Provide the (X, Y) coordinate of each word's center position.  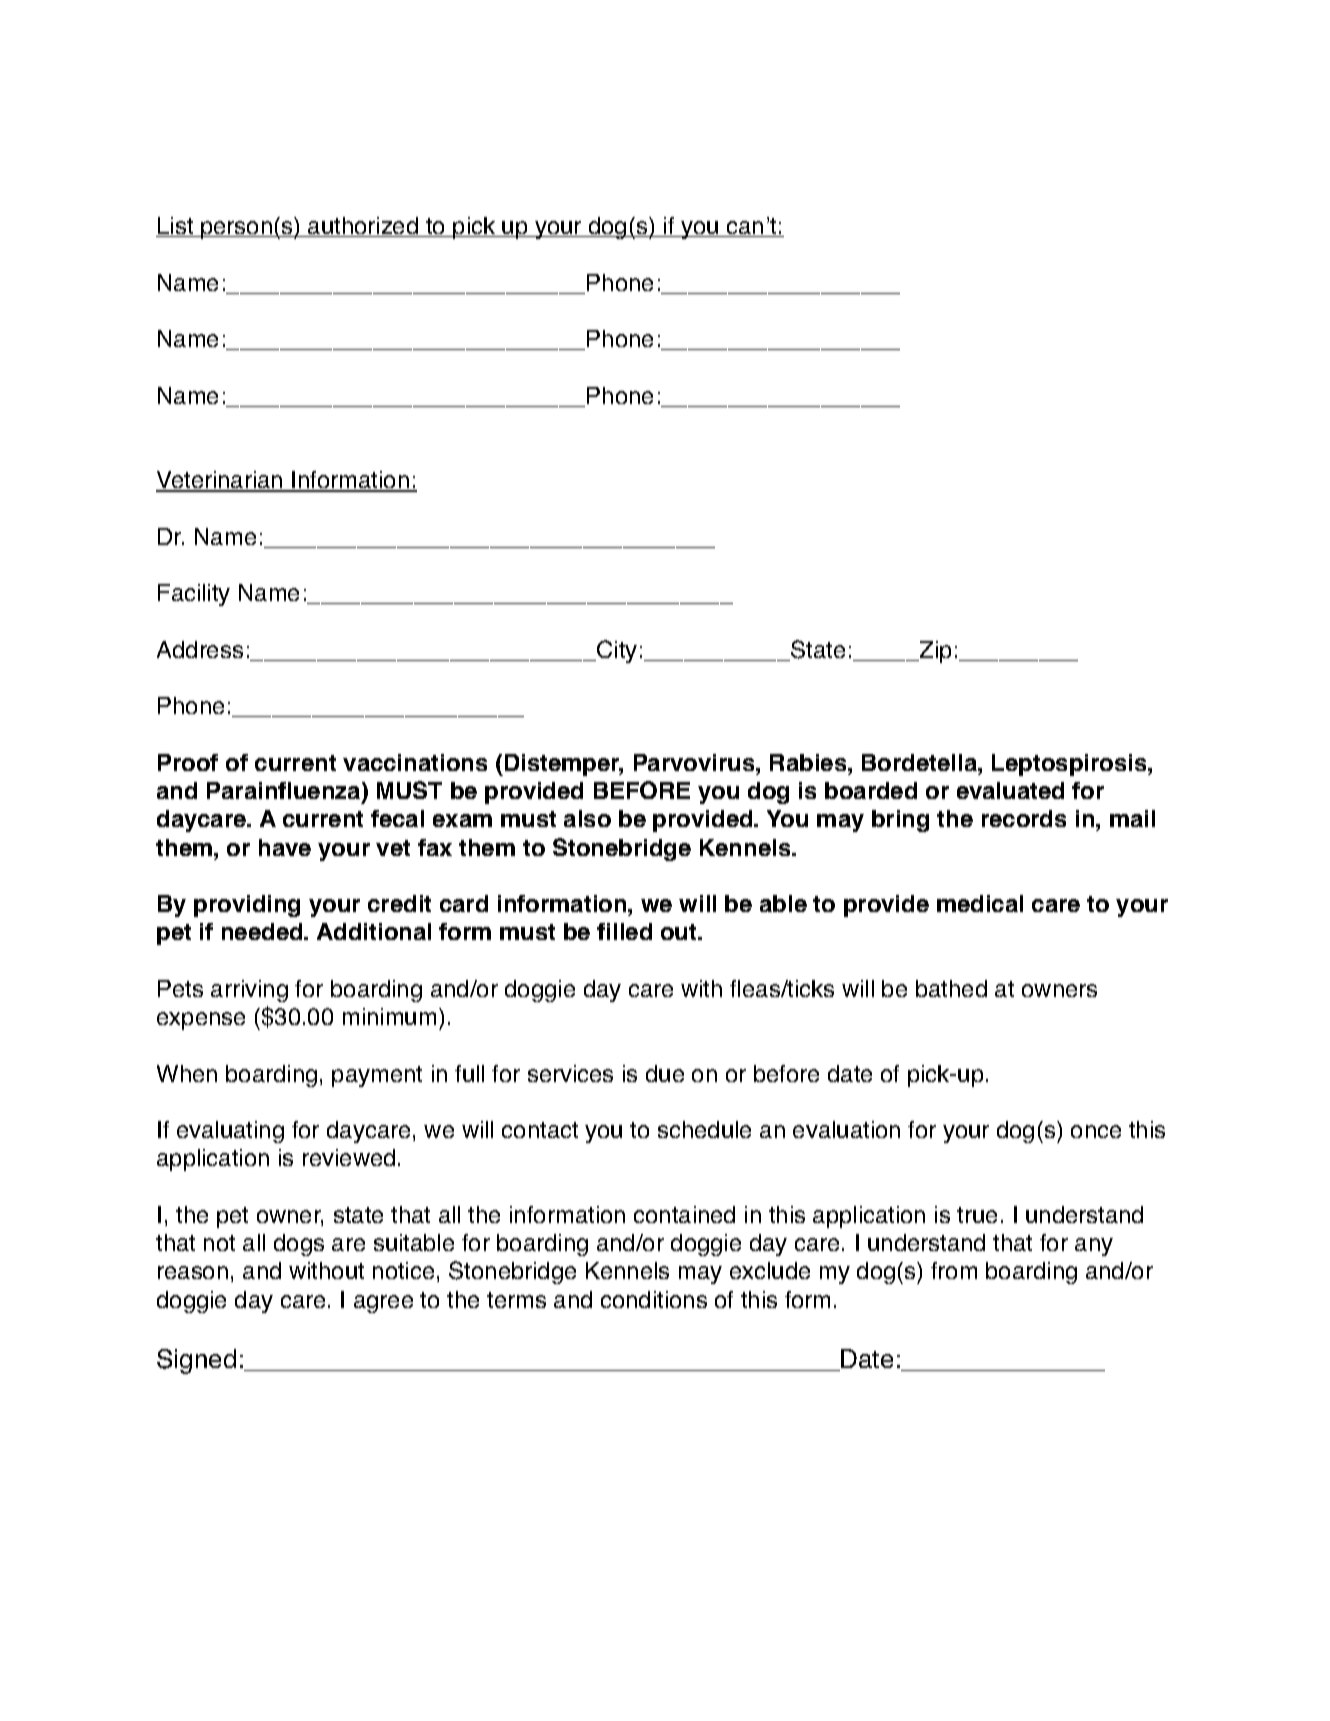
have (285, 847)
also (587, 818)
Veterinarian (220, 481)
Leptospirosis (1070, 765)
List (176, 227)
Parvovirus (695, 762)
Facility (194, 595)
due (665, 1073)
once (1096, 1131)
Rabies (809, 762)
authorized (363, 227)
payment (377, 1076)
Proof (188, 762)
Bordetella (920, 762)
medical (980, 903)
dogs (299, 1245)
